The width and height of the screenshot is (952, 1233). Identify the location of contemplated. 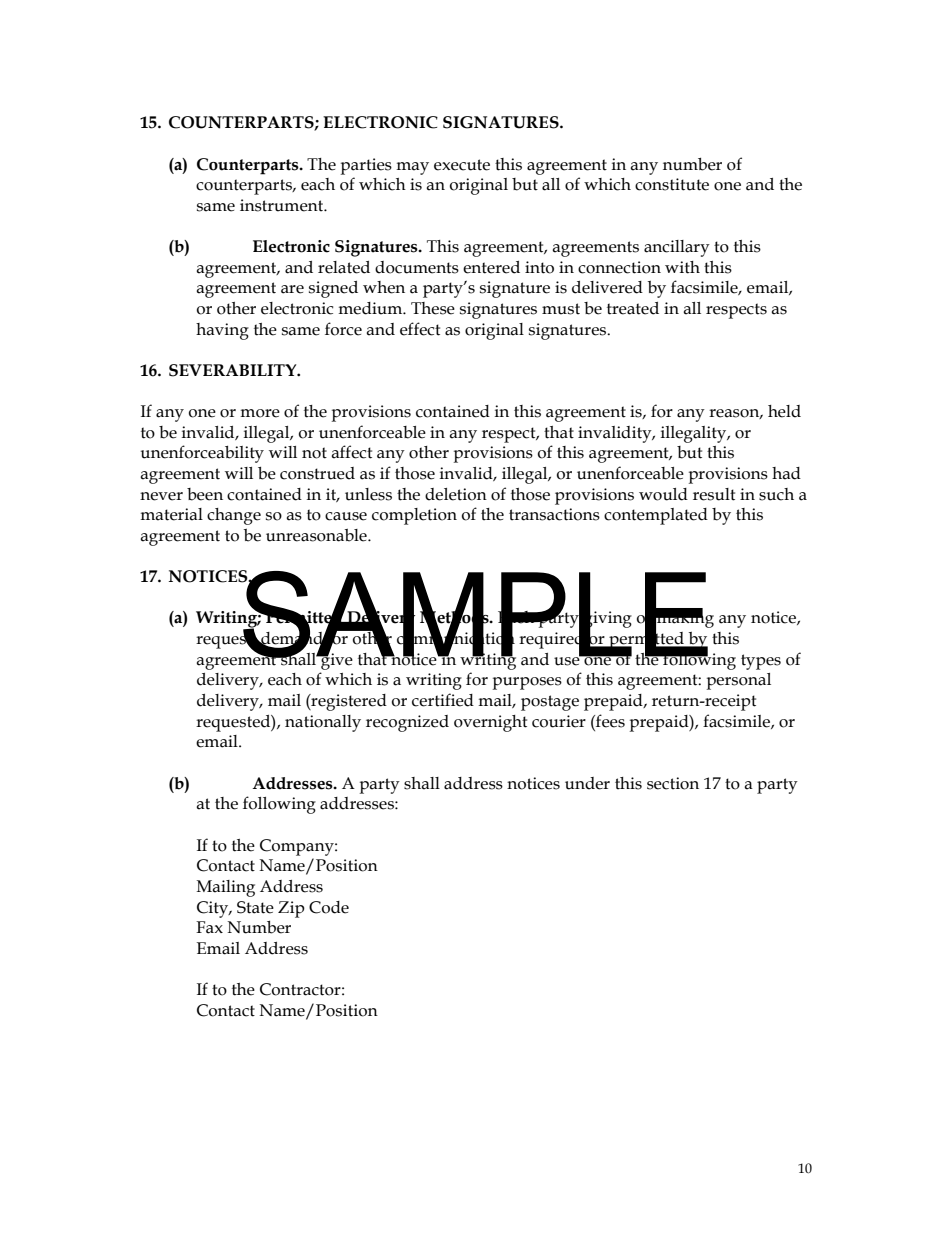
(656, 516).
